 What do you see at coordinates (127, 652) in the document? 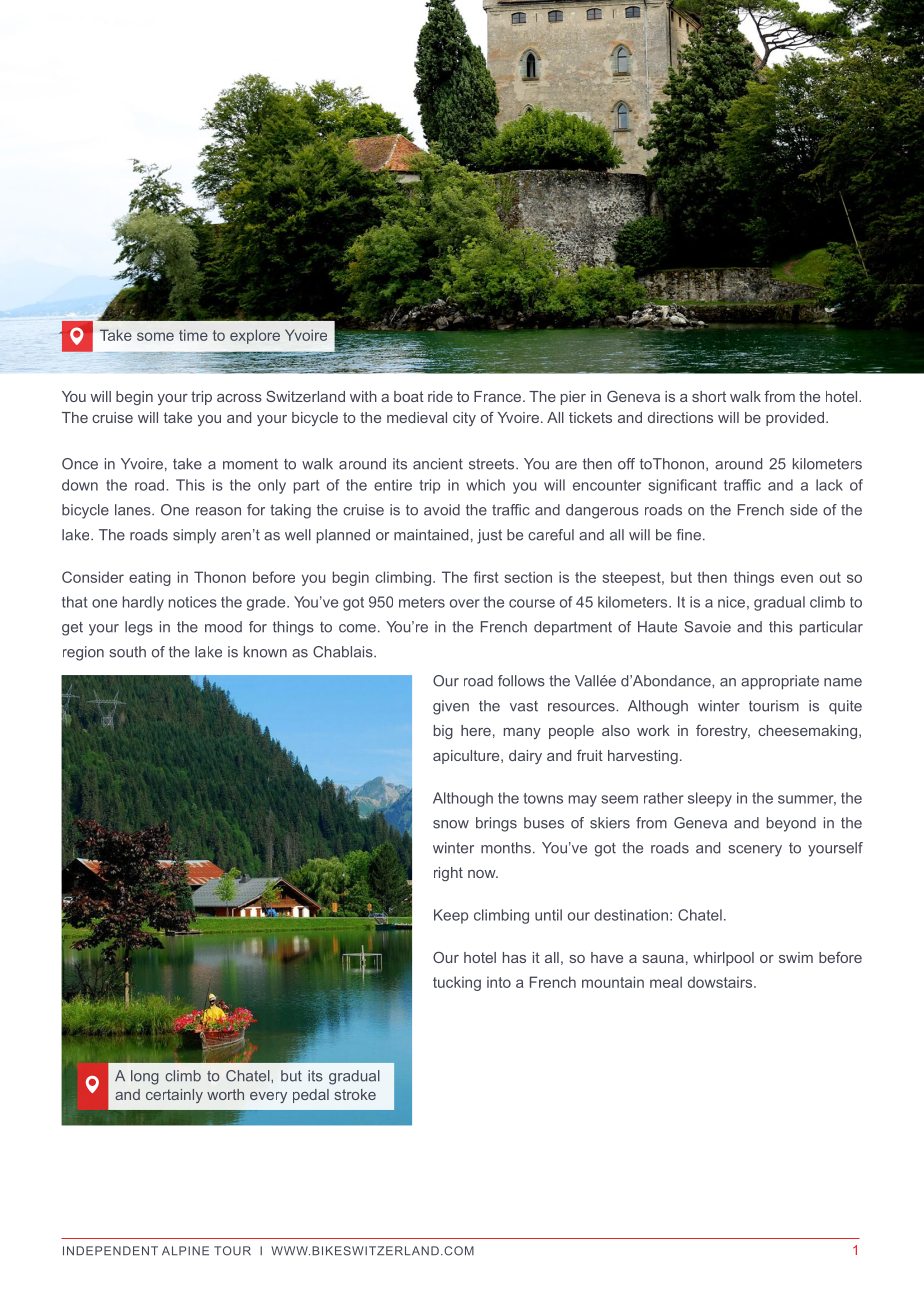
I see `south` at bounding box center [127, 652].
